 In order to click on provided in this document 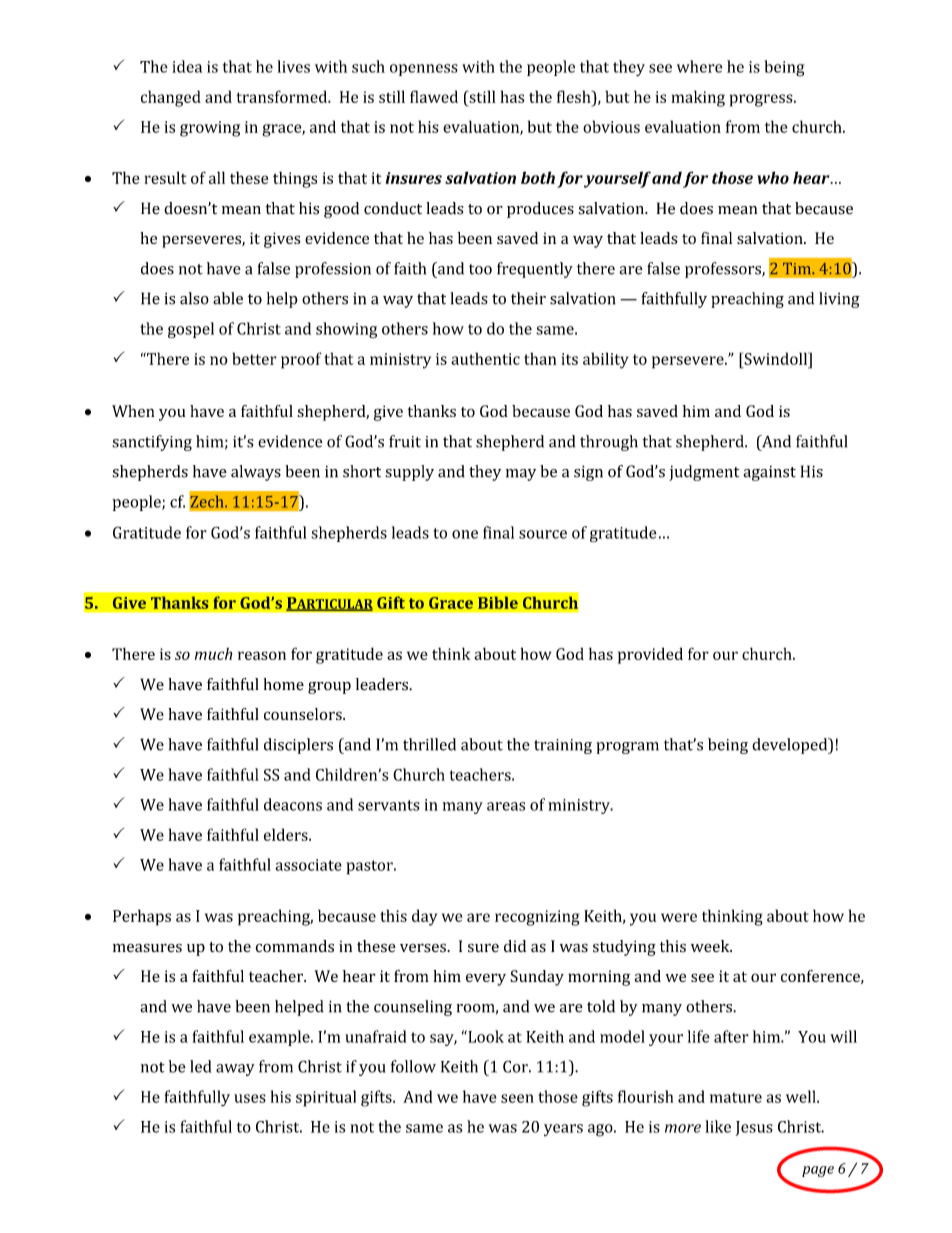, I will do `click(650, 655)`.
